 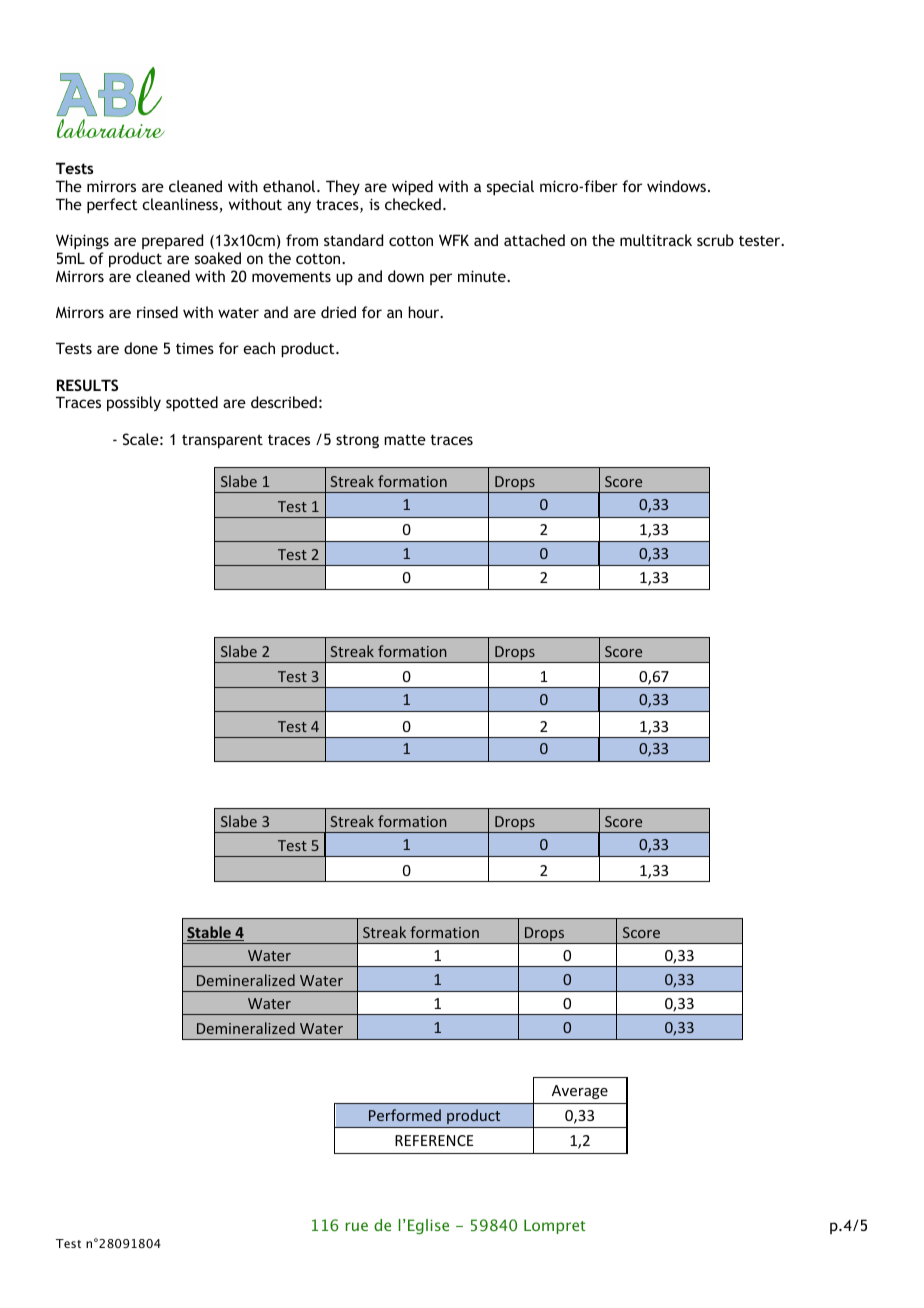 I want to click on checked, so click(x=413, y=204).
